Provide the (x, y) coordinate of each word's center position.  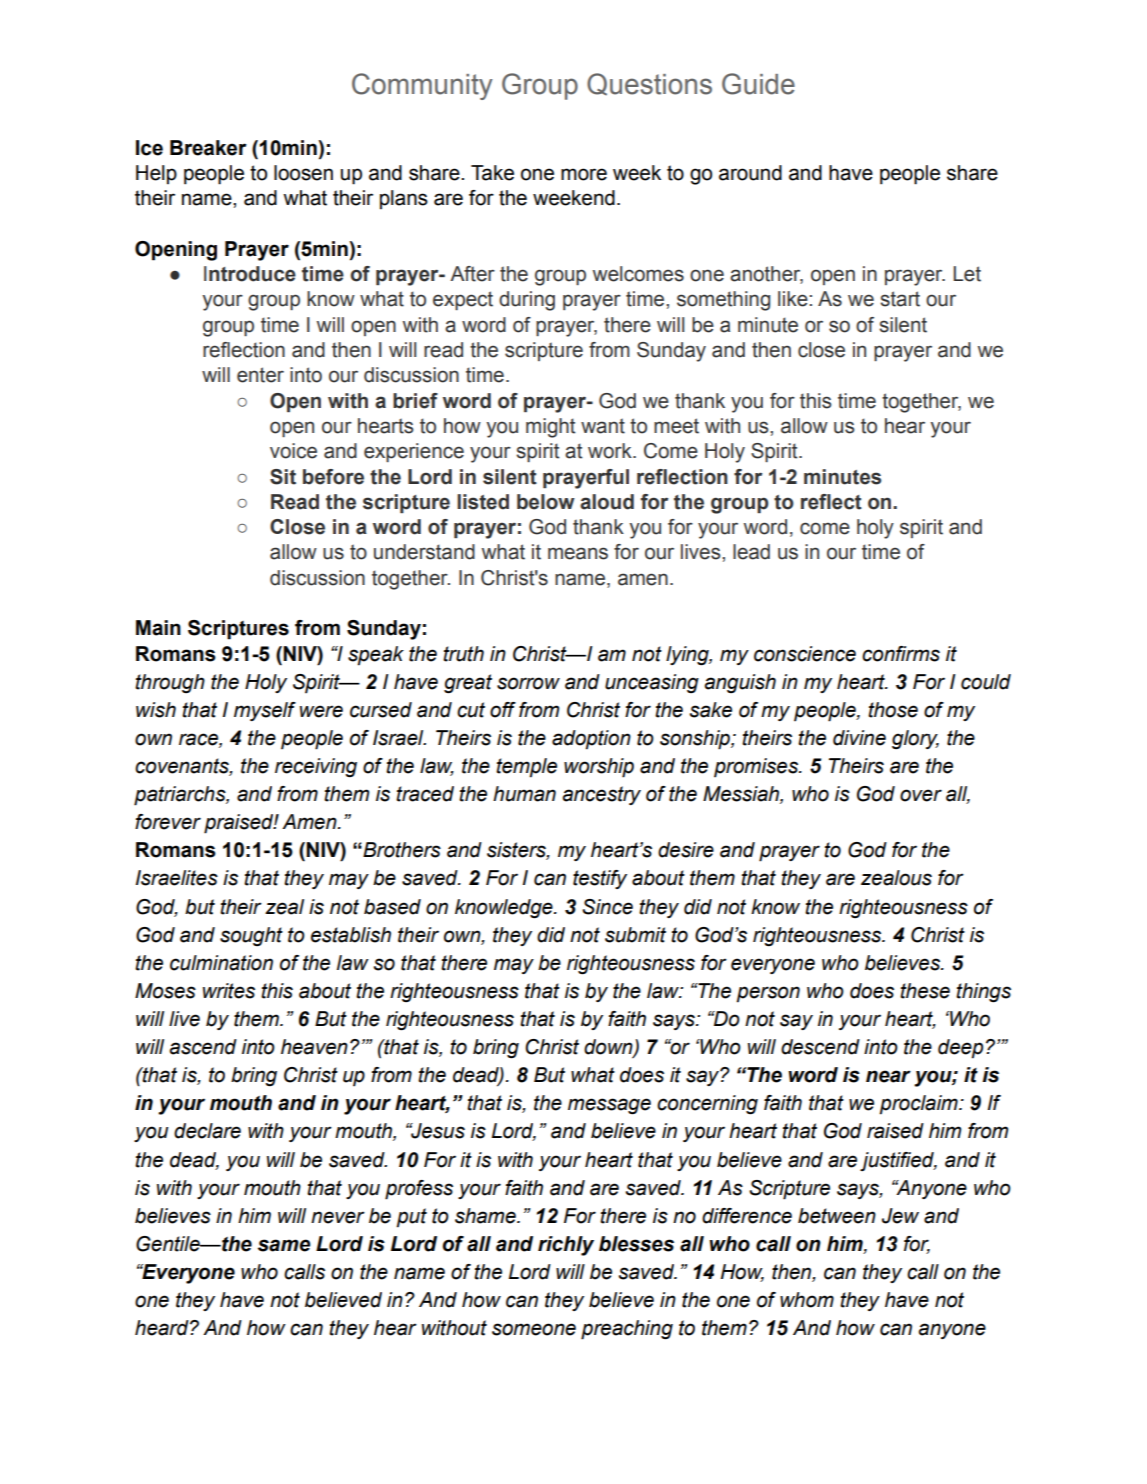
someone (534, 1329)
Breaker (208, 148)
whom (807, 1300)
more (584, 174)
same (284, 1245)
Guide (758, 84)
